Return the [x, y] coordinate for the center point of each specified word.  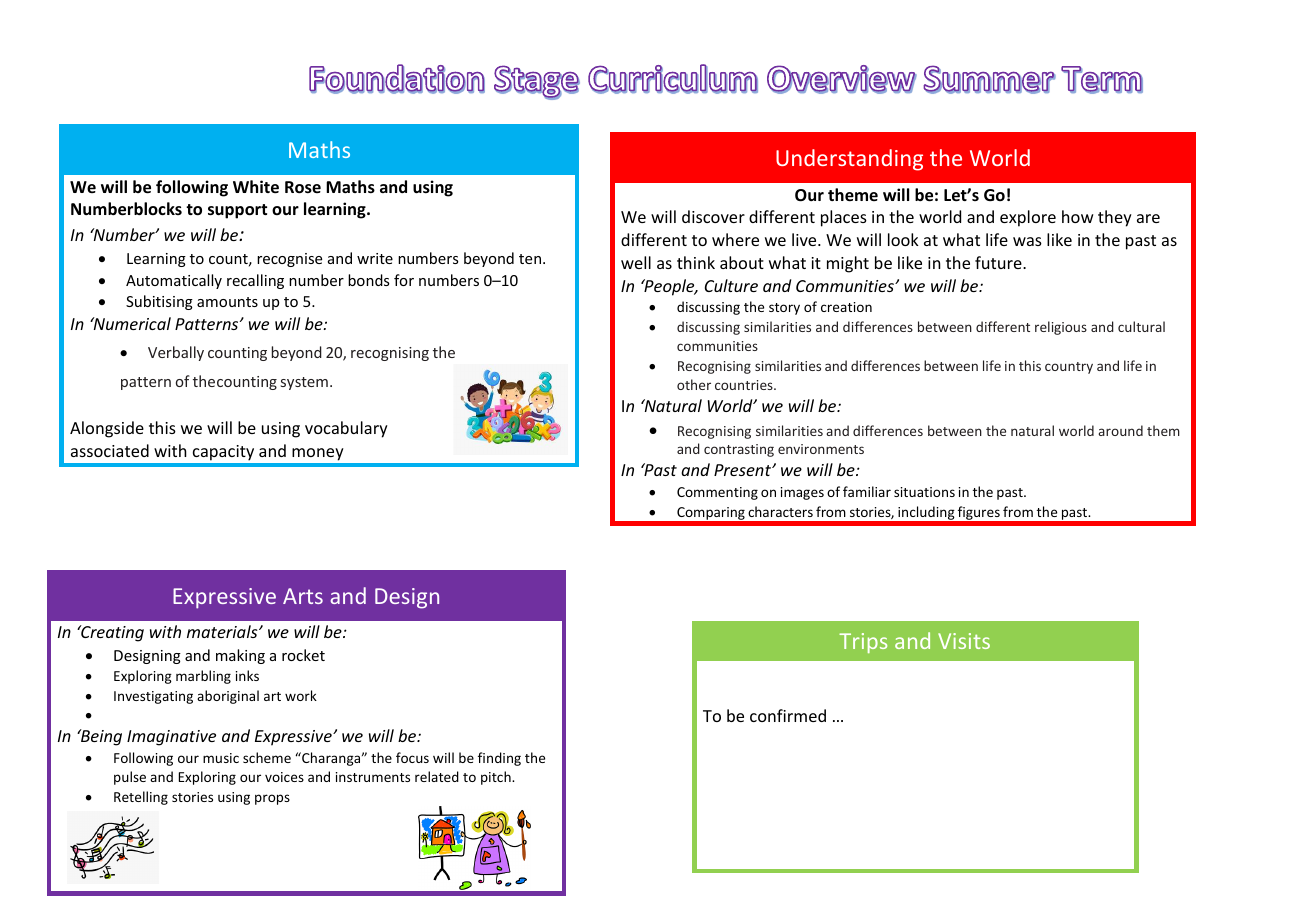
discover [713, 216]
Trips [863, 643]
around [1120, 430]
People [669, 287]
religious [1061, 328]
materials [223, 631]
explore [1028, 218]
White [256, 187]
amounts [227, 302]
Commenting [717, 493]
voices [284, 777]
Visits [964, 641]
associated [110, 450]
